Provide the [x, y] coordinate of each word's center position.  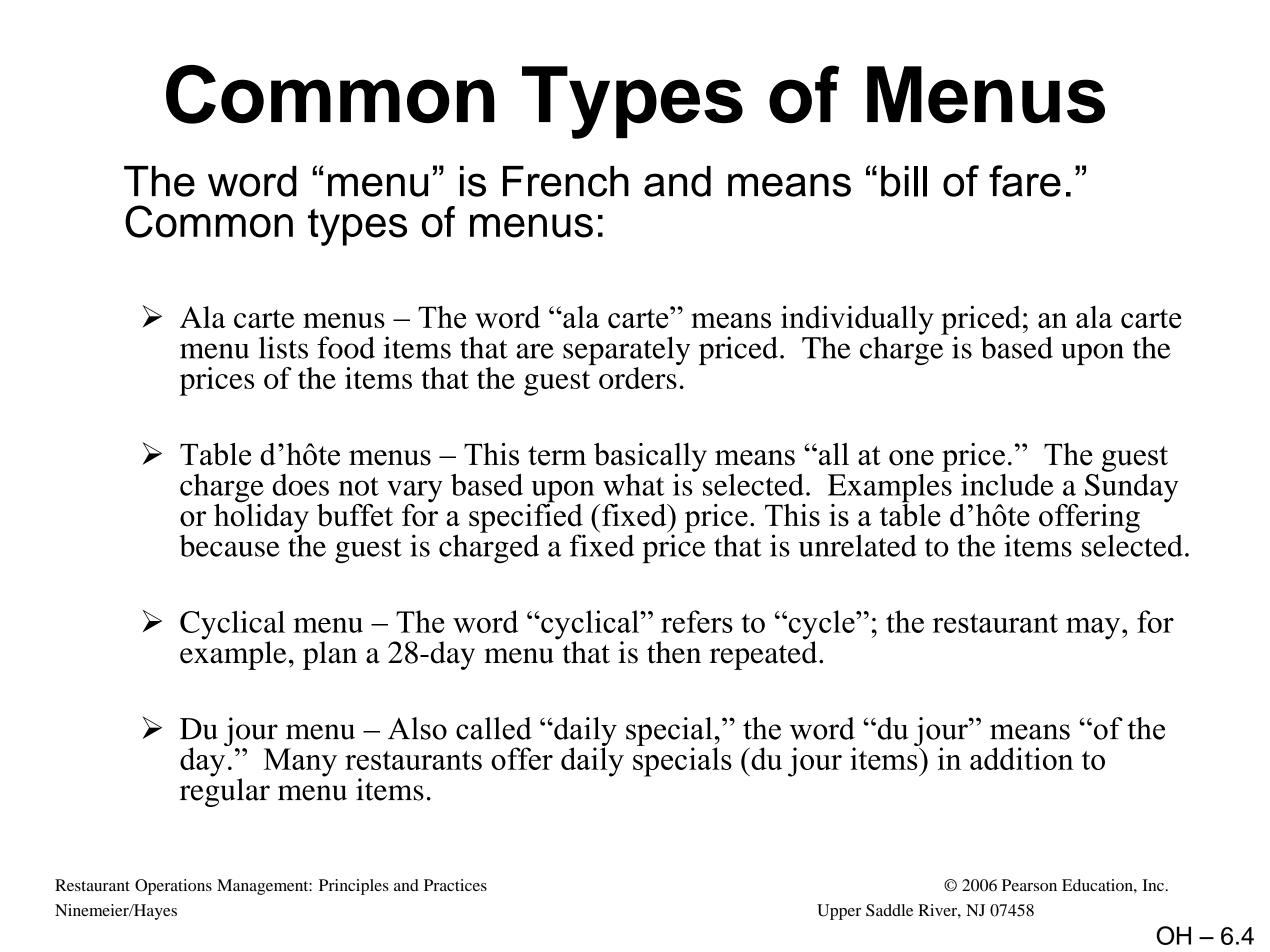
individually [857, 321]
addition [1022, 758]
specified [527, 518]
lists [283, 347]
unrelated [858, 545]
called [494, 728]
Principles [354, 887]
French [566, 181]
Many [300, 762]
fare [1025, 181]
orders [638, 378]
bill [904, 181]
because [229, 546]
